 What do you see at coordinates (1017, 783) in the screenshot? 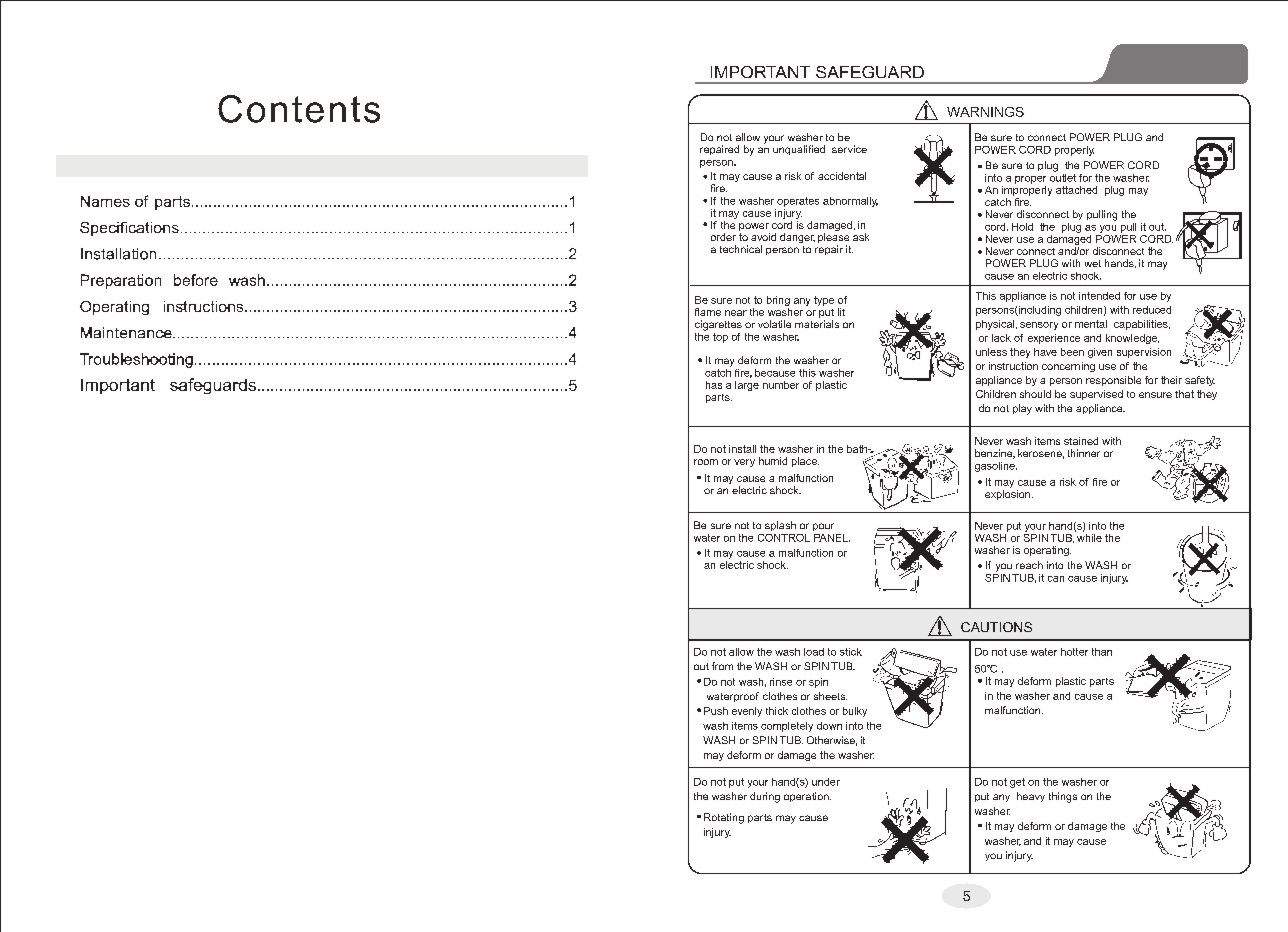
I see `get` at bounding box center [1017, 783].
